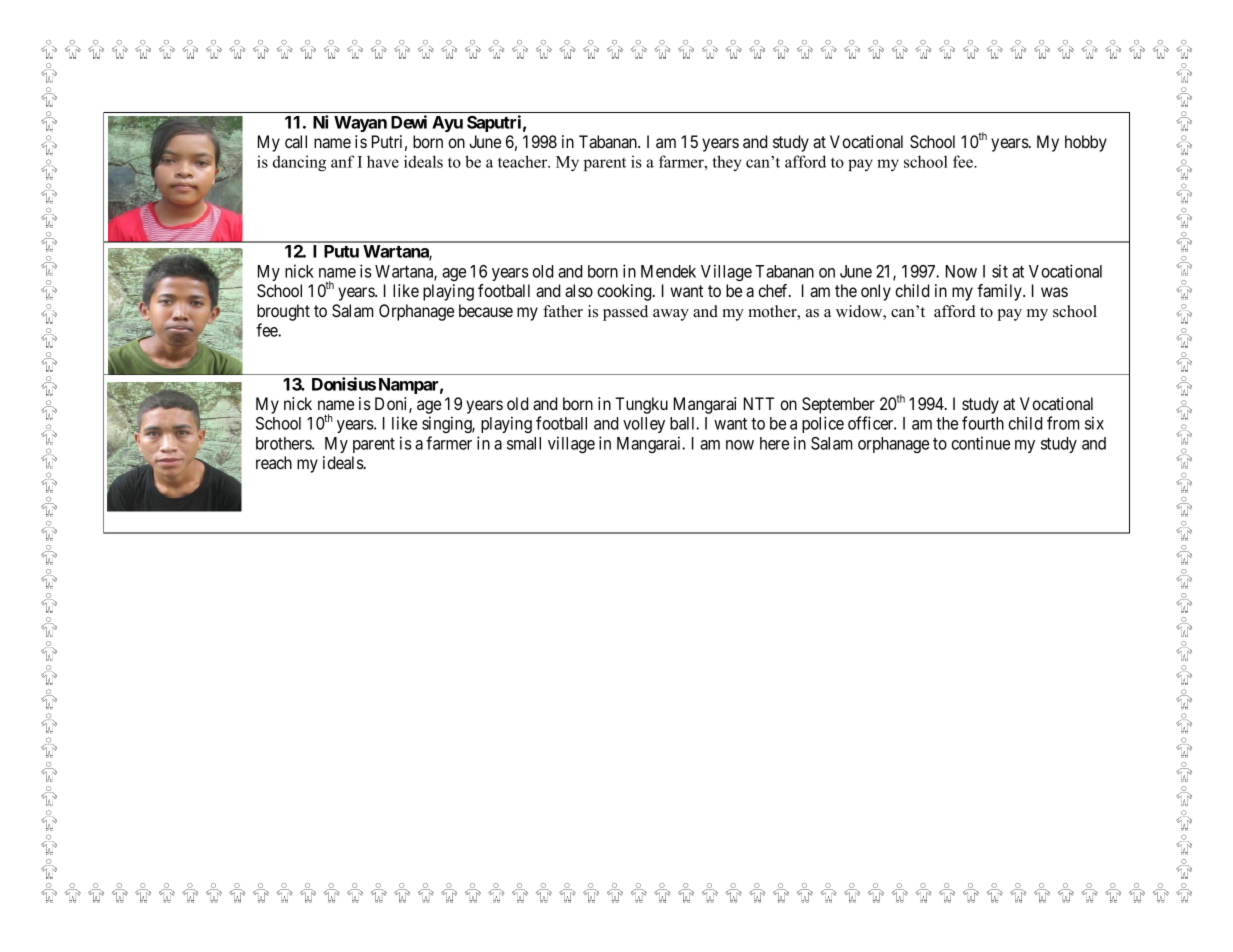  Describe the element at coordinates (980, 443) in the screenshot. I see `continue` at that location.
